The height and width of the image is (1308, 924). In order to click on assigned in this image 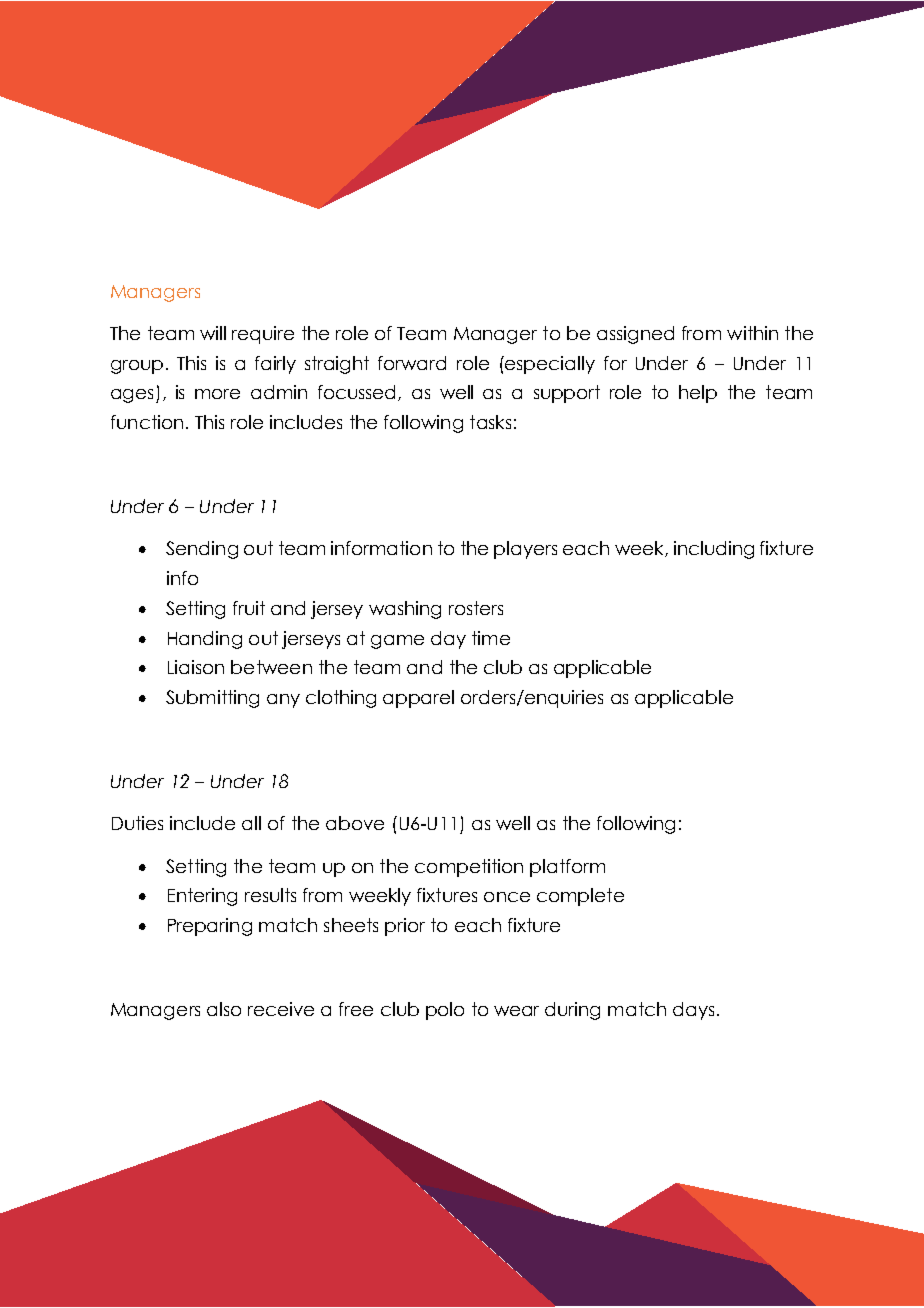, I will do `click(635, 335)`.
